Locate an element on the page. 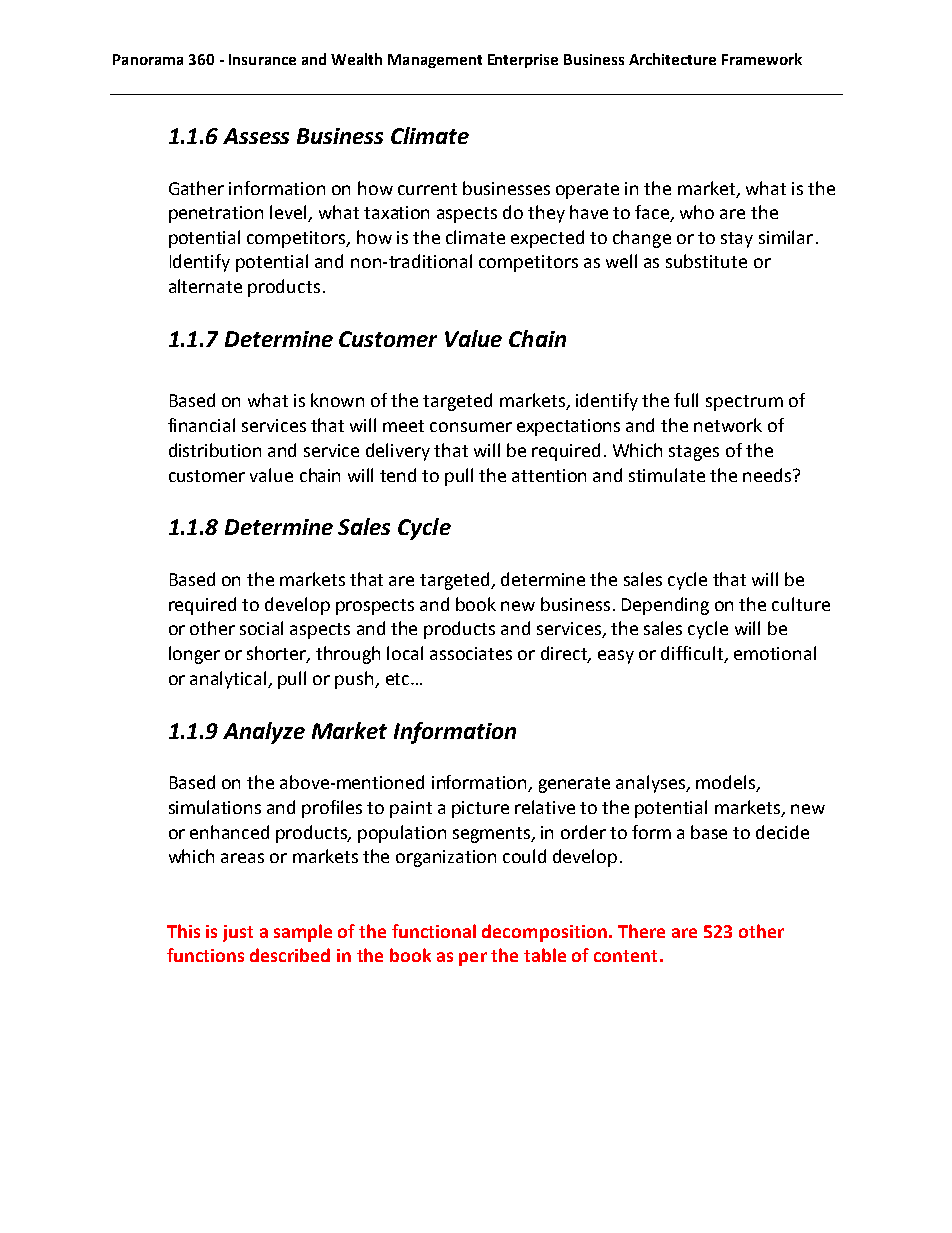 This document has width=952, height=1233. Framework is located at coordinates (762, 59).
